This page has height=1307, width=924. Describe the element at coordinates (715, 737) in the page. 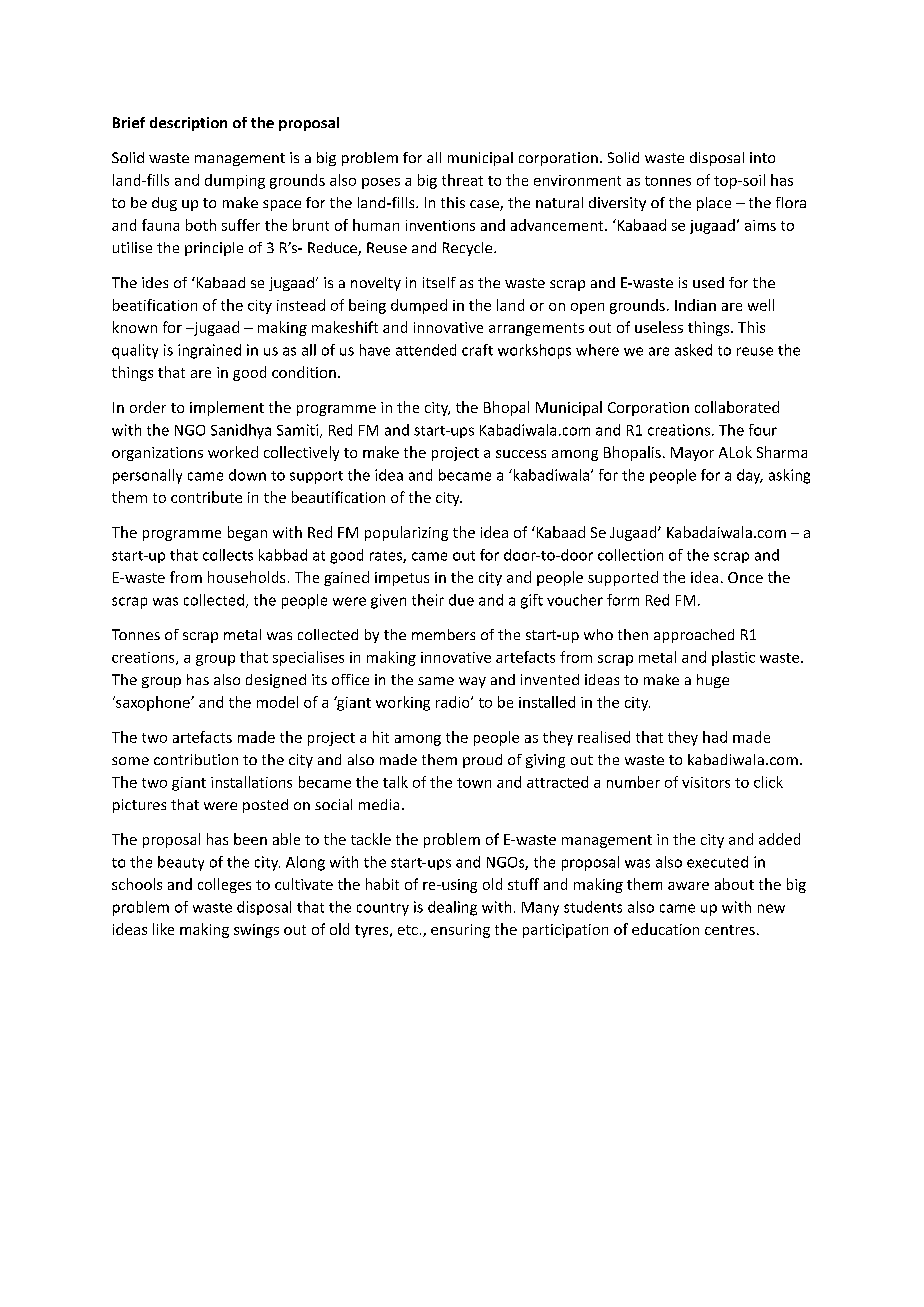

I see `had` at that location.
